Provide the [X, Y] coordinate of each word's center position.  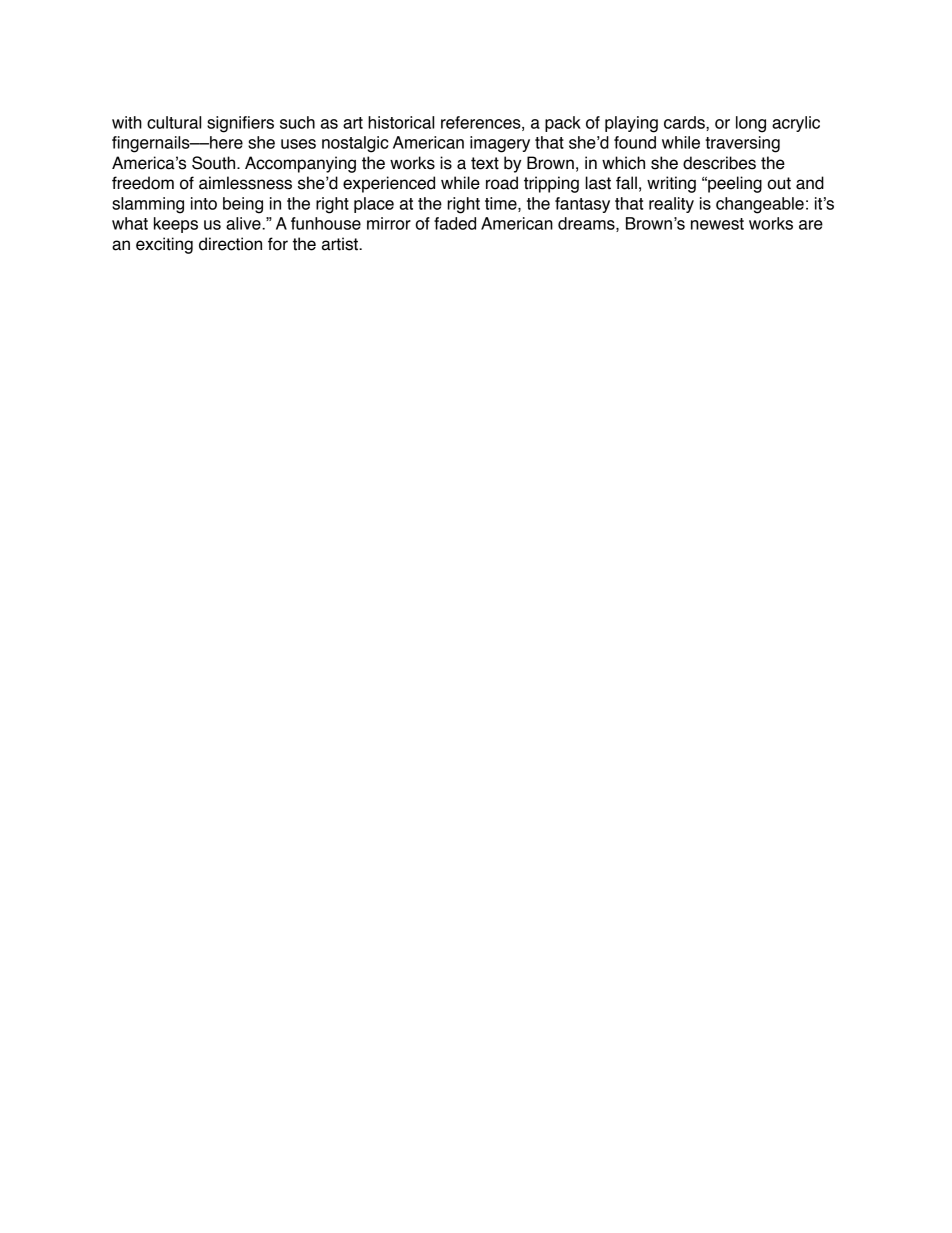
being [243, 205]
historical [401, 122]
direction [230, 244]
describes [719, 163]
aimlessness [245, 183]
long [751, 124]
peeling [734, 184]
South [215, 163]
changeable [760, 205]
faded [455, 223]
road [502, 183]
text [485, 163]
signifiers [240, 124]
